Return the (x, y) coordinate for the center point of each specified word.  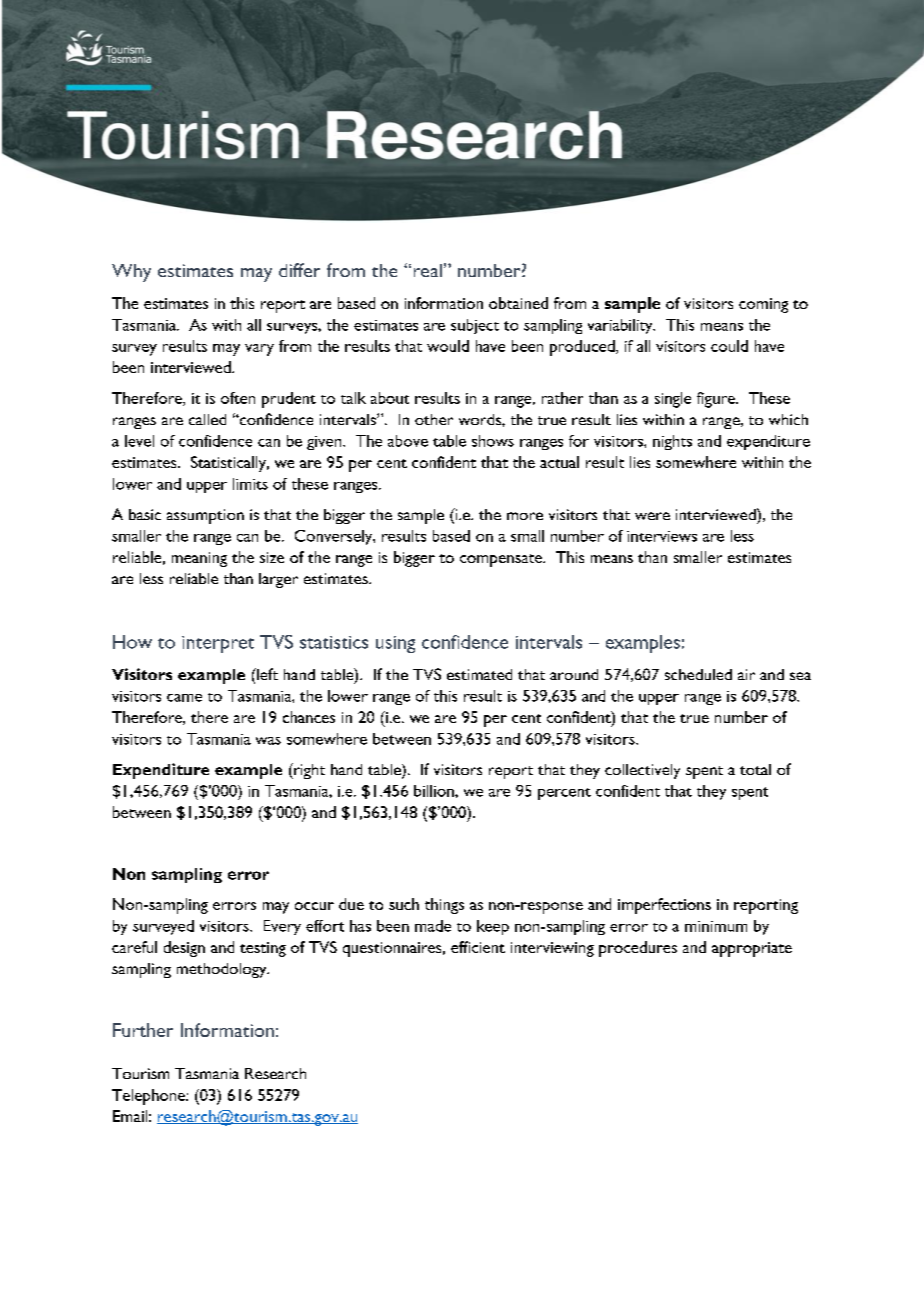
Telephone (149, 1097)
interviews (662, 536)
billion (435, 791)
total (755, 769)
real (428, 270)
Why (131, 273)
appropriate (752, 949)
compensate (502, 560)
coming (763, 305)
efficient (478, 947)
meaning (199, 559)
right (308, 771)
